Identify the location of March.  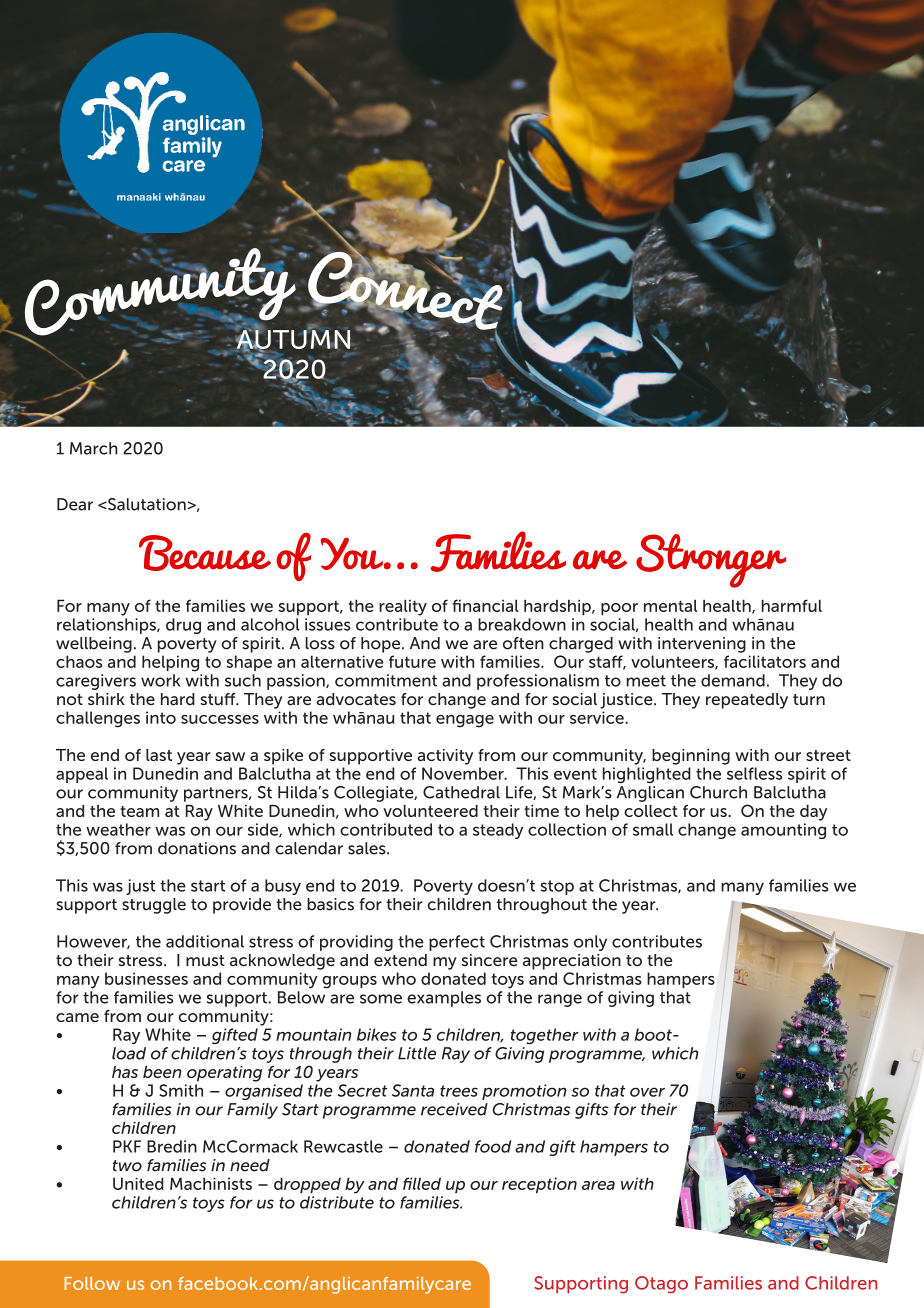
(94, 448).
